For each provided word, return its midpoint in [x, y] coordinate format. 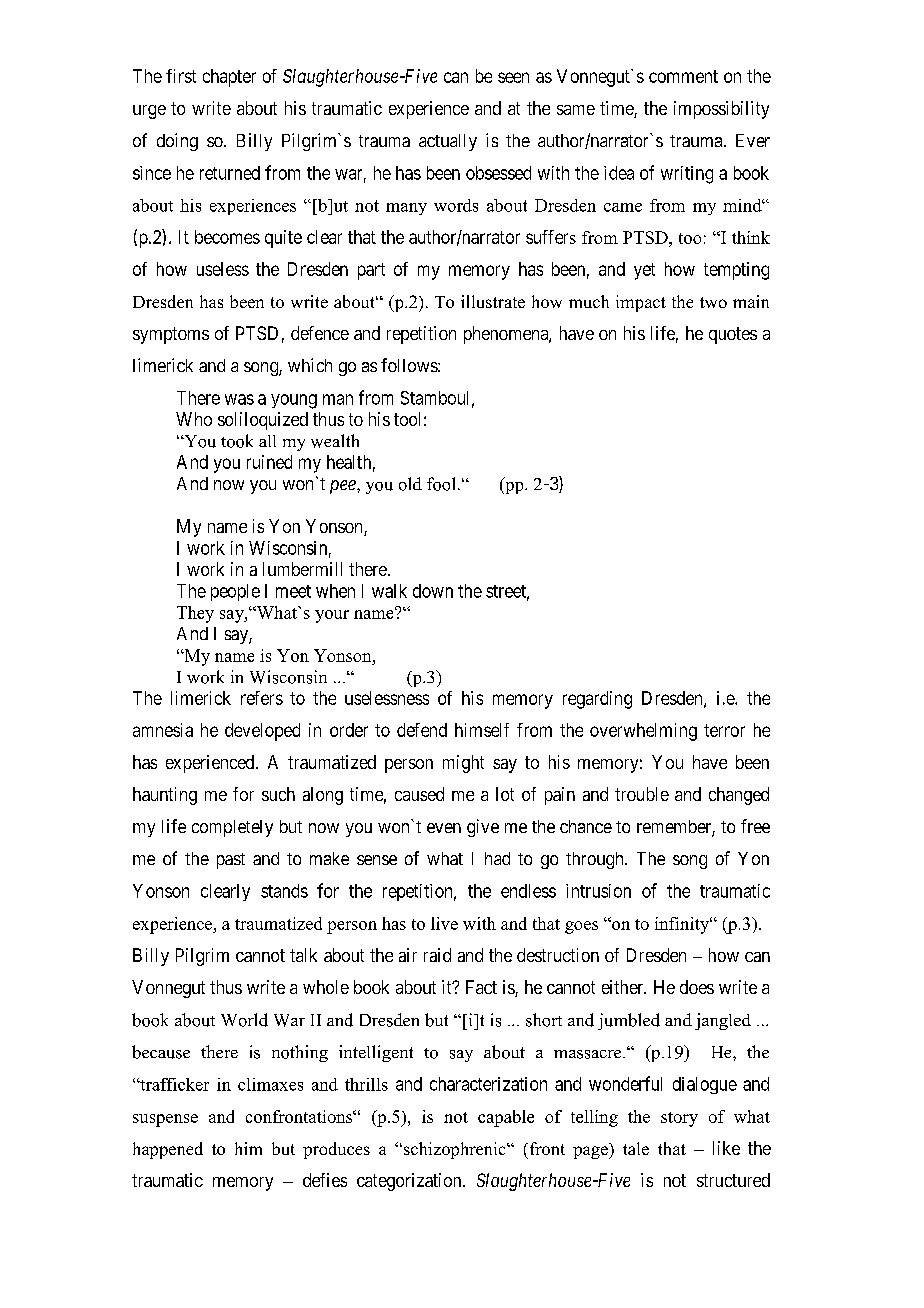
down [433, 591]
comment [683, 76]
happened [168, 1150]
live [444, 923]
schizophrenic [454, 1150]
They [195, 614]
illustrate [493, 301]
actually [448, 142]
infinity [683, 925]
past [231, 861]
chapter [229, 78]
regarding [597, 700]
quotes [733, 335]
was [239, 399]
